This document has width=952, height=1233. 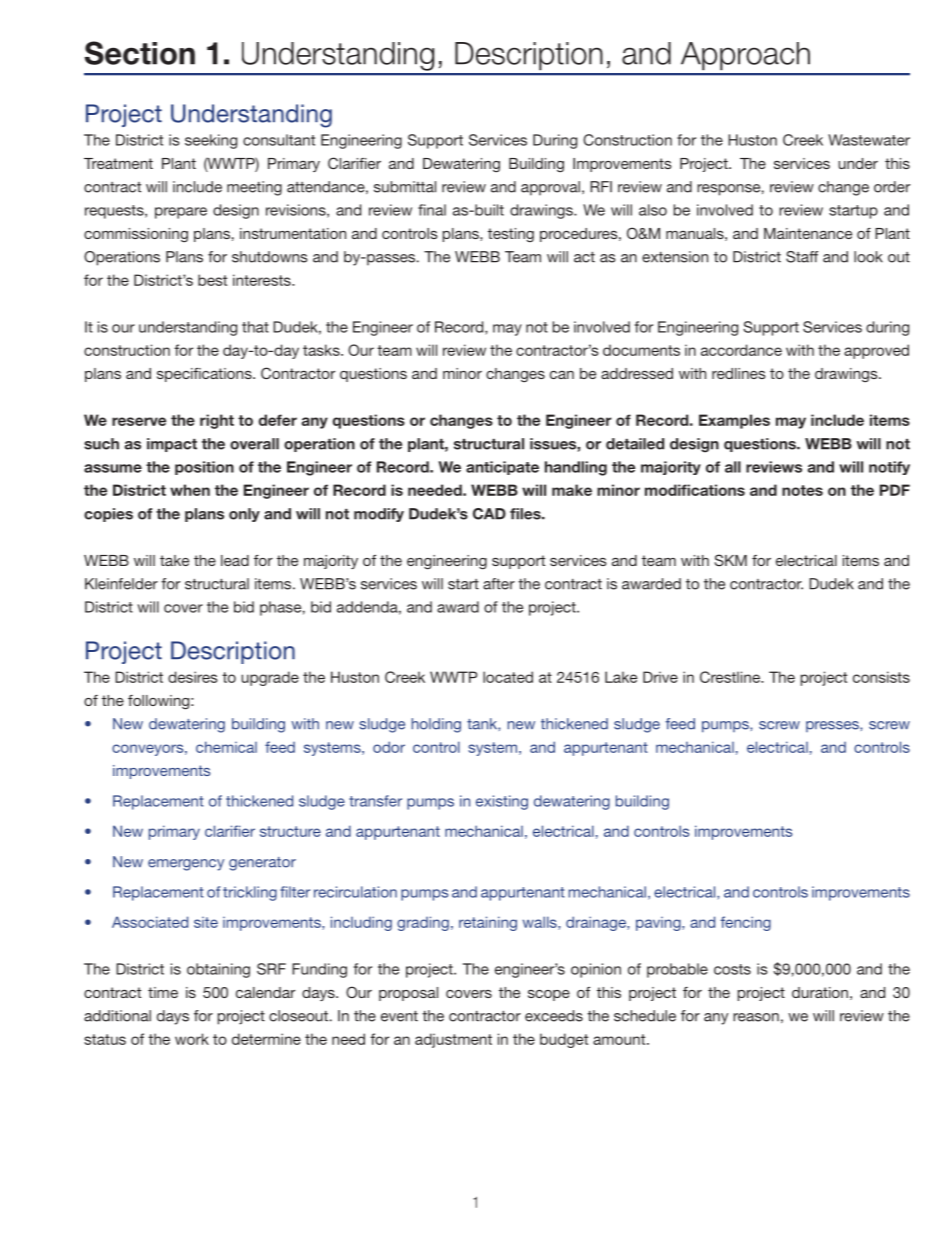 I want to click on Section, so click(x=140, y=53).
